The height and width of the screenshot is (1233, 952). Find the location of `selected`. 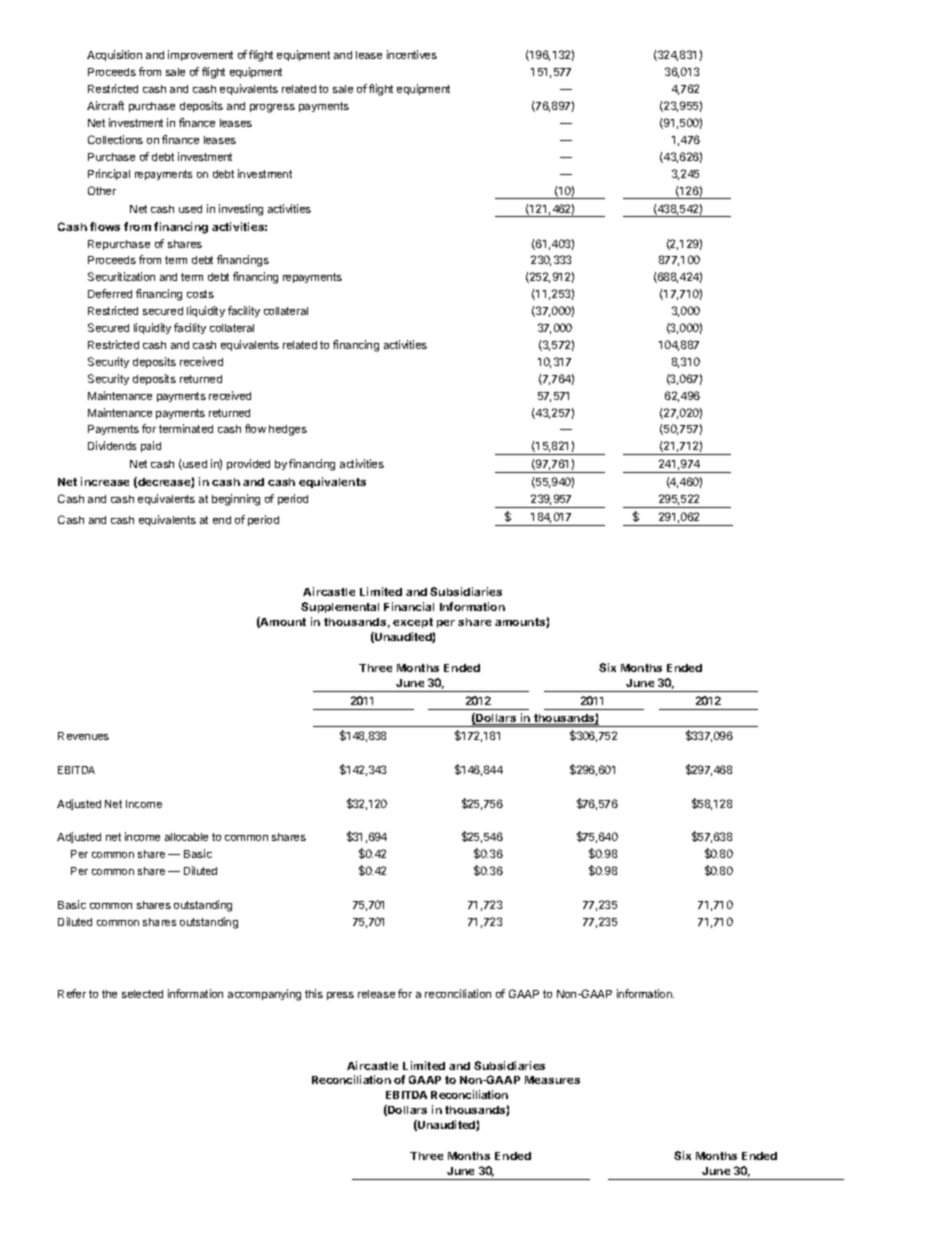

selected is located at coordinates (142, 994).
